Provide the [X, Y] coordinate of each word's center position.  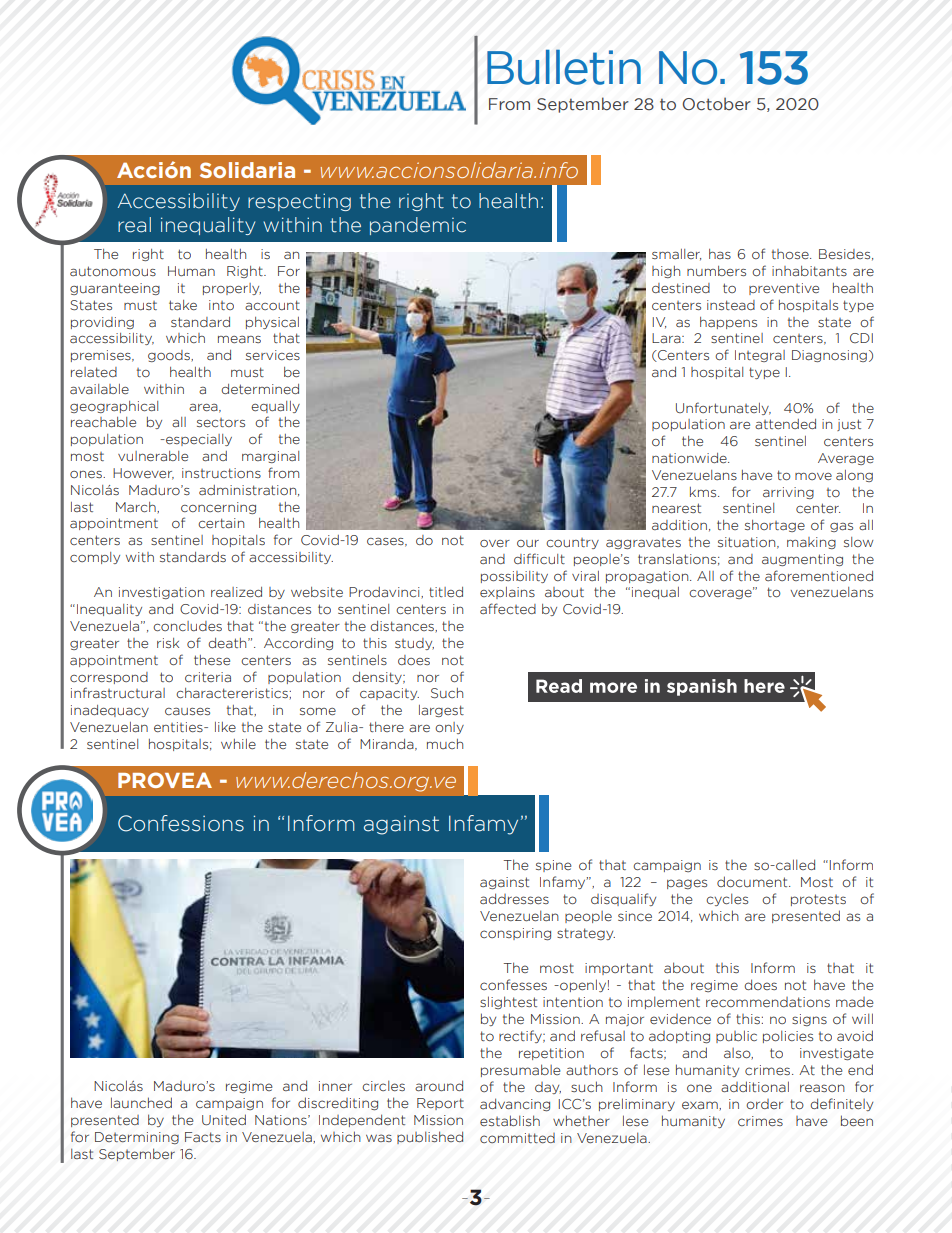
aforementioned [819, 576]
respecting [299, 202]
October [716, 104]
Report [440, 1104]
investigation [161, 593]
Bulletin [564, 67]
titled [446, 592]
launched [141, 1102]
